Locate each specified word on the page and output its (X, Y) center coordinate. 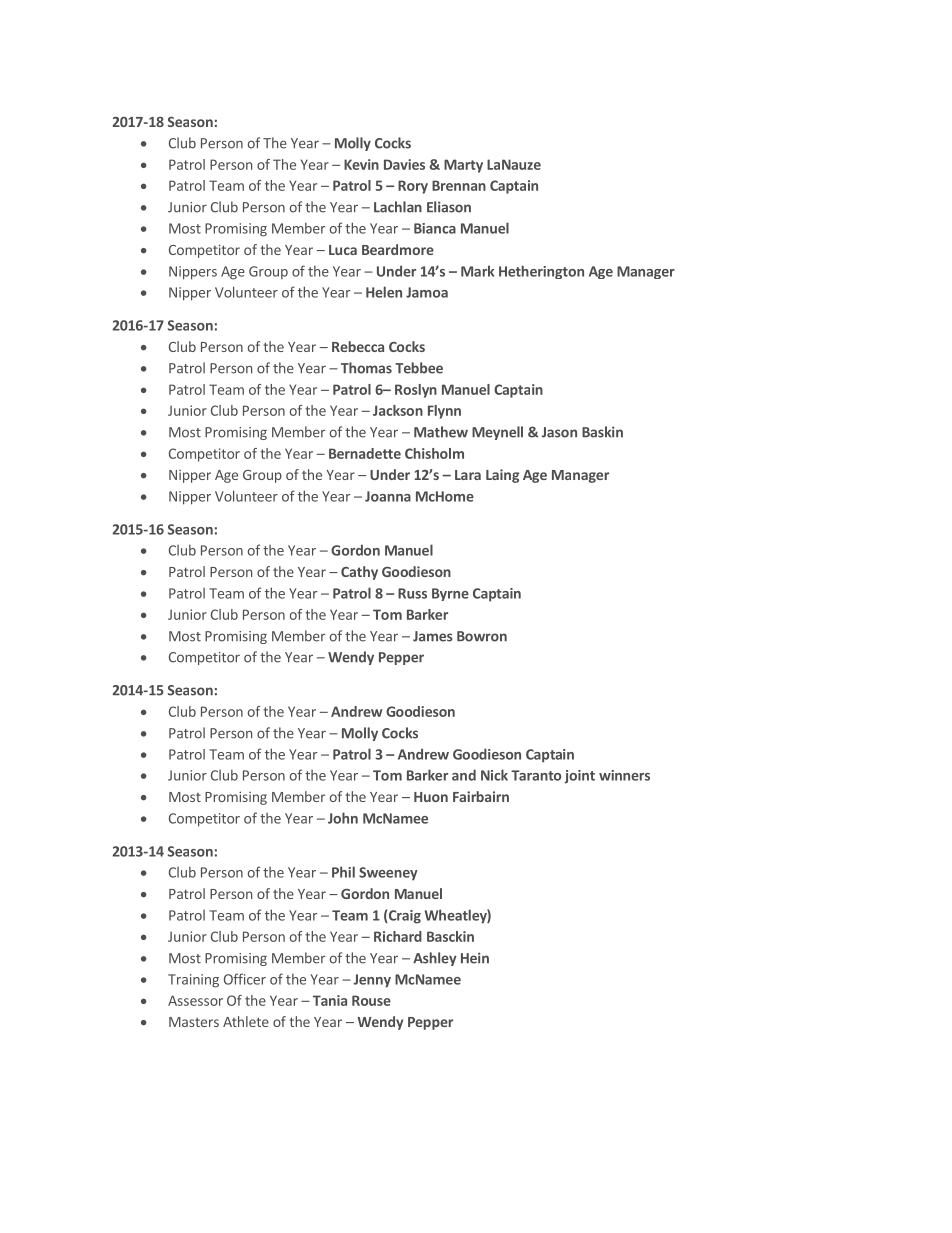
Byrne (450, 594)
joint (579, 777)
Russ (412, 593)
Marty (463, 166)
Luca (343, 250)
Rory (413, 187)
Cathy (359, 573)
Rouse (371, 1000)
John (343, 818)
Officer (245, 979)
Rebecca (358, 346)
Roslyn (416, 391)
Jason (559, 432)
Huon (431, 797)
